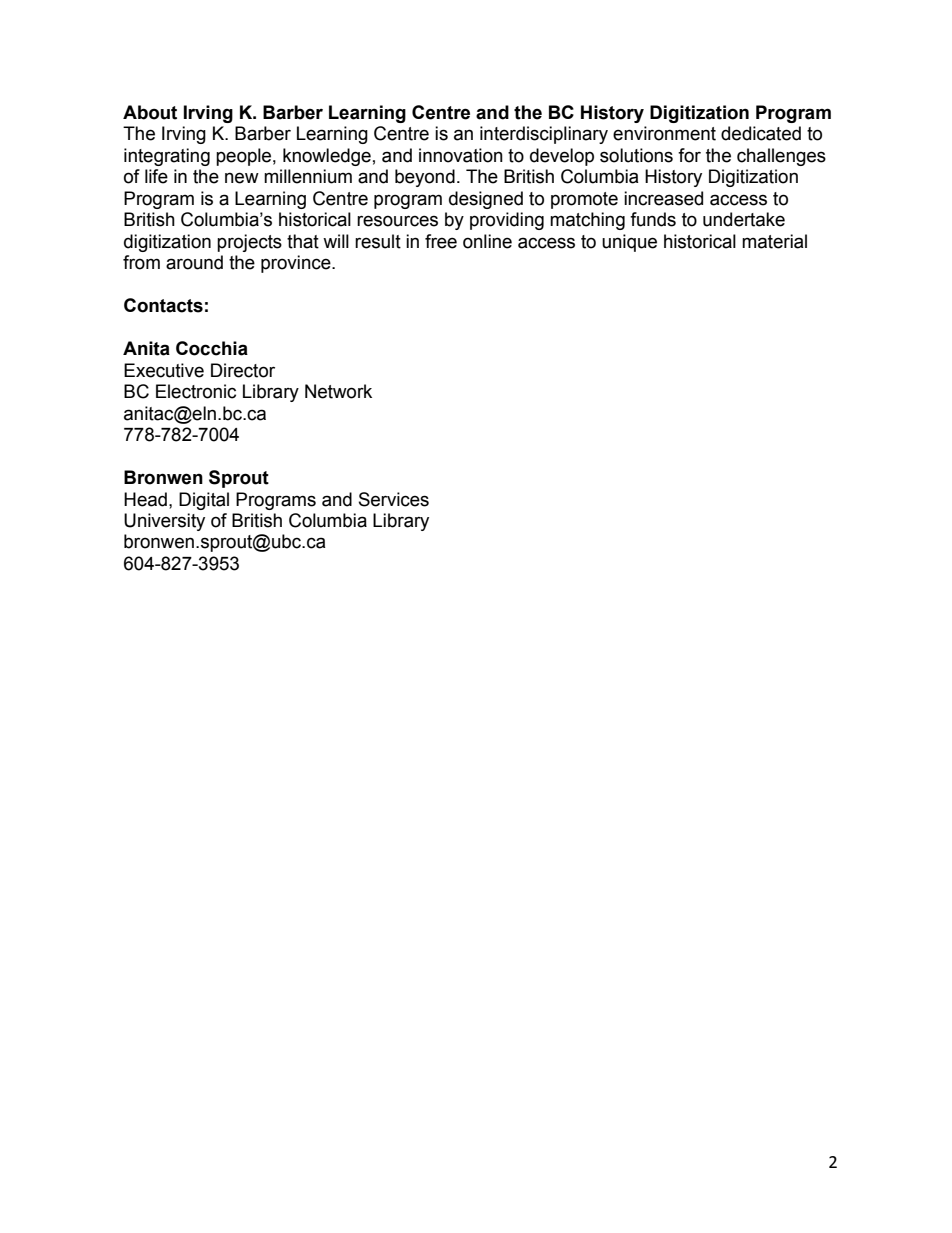 The image size is (952, 1233). Describe the element at coordinates (196, 391) in the screenshot. I see `Electronic` at that location.
